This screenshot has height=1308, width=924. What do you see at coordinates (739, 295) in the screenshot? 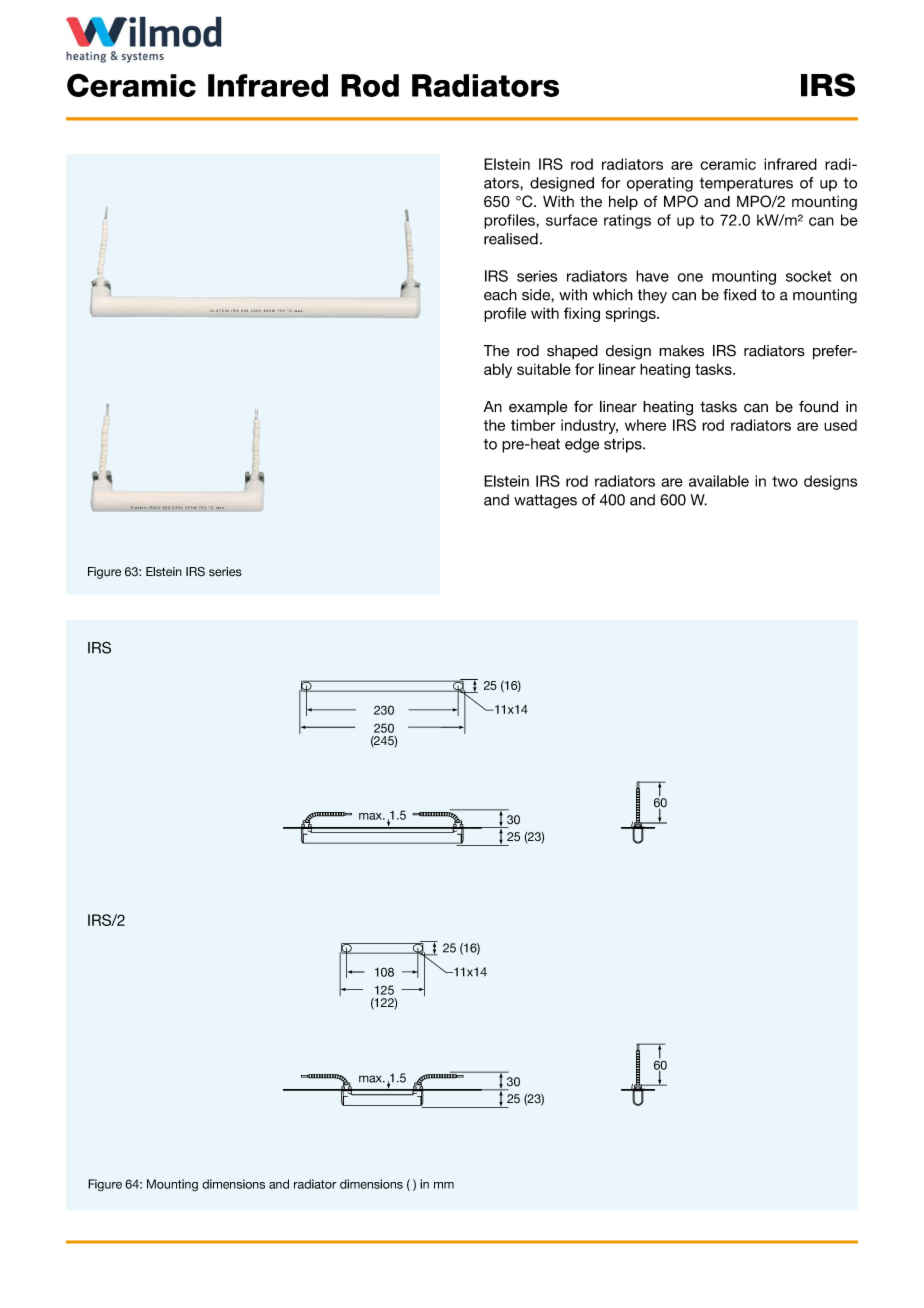
I see `fixed` at bounding box center [739, 295].
